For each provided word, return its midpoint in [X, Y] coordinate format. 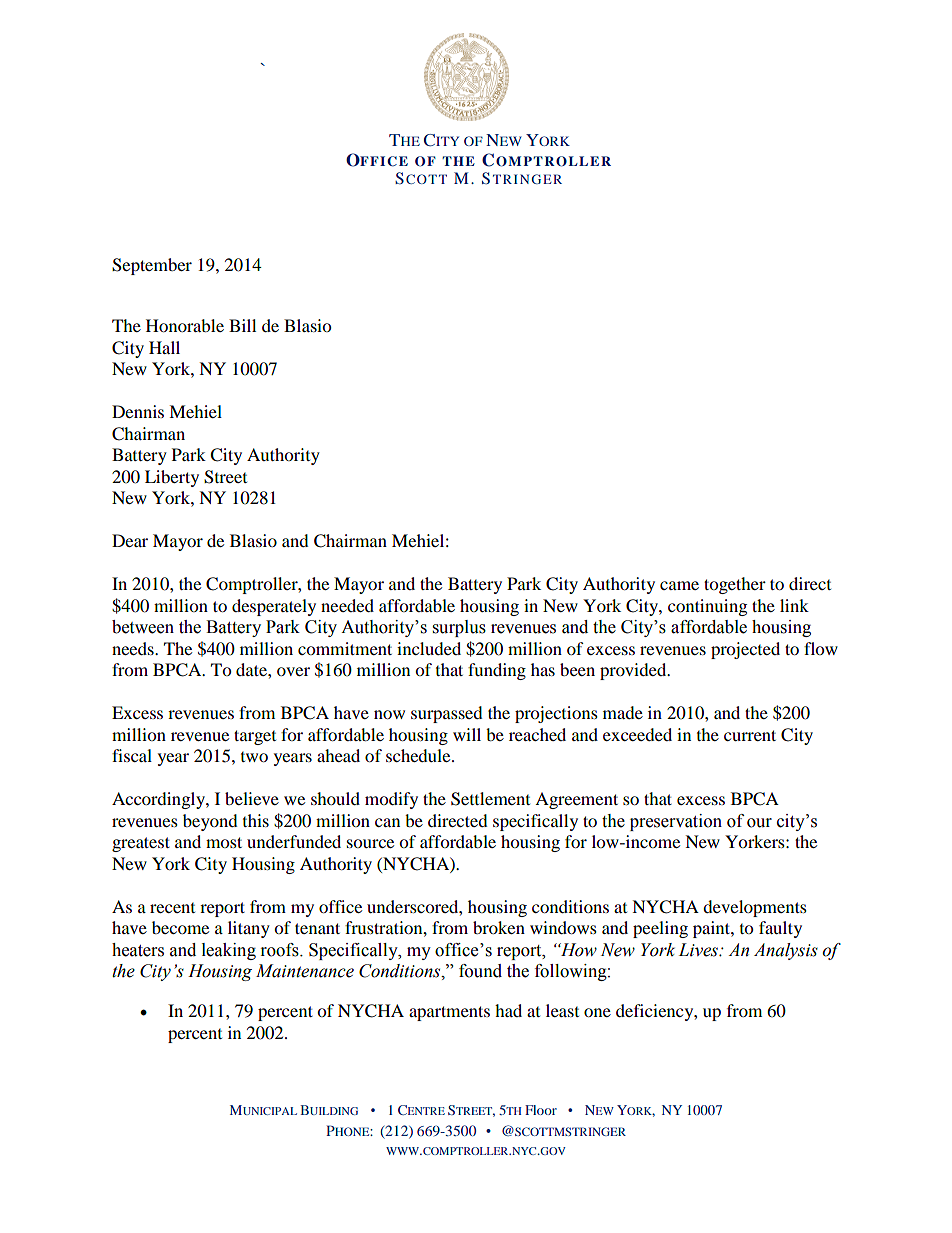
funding [497, 671]
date [252, 669]
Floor [541, 1110]
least [562, 1010]
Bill [242, 325]
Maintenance [305, 971]
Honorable [185, 325]
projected [745, 650]
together [735, 585]
